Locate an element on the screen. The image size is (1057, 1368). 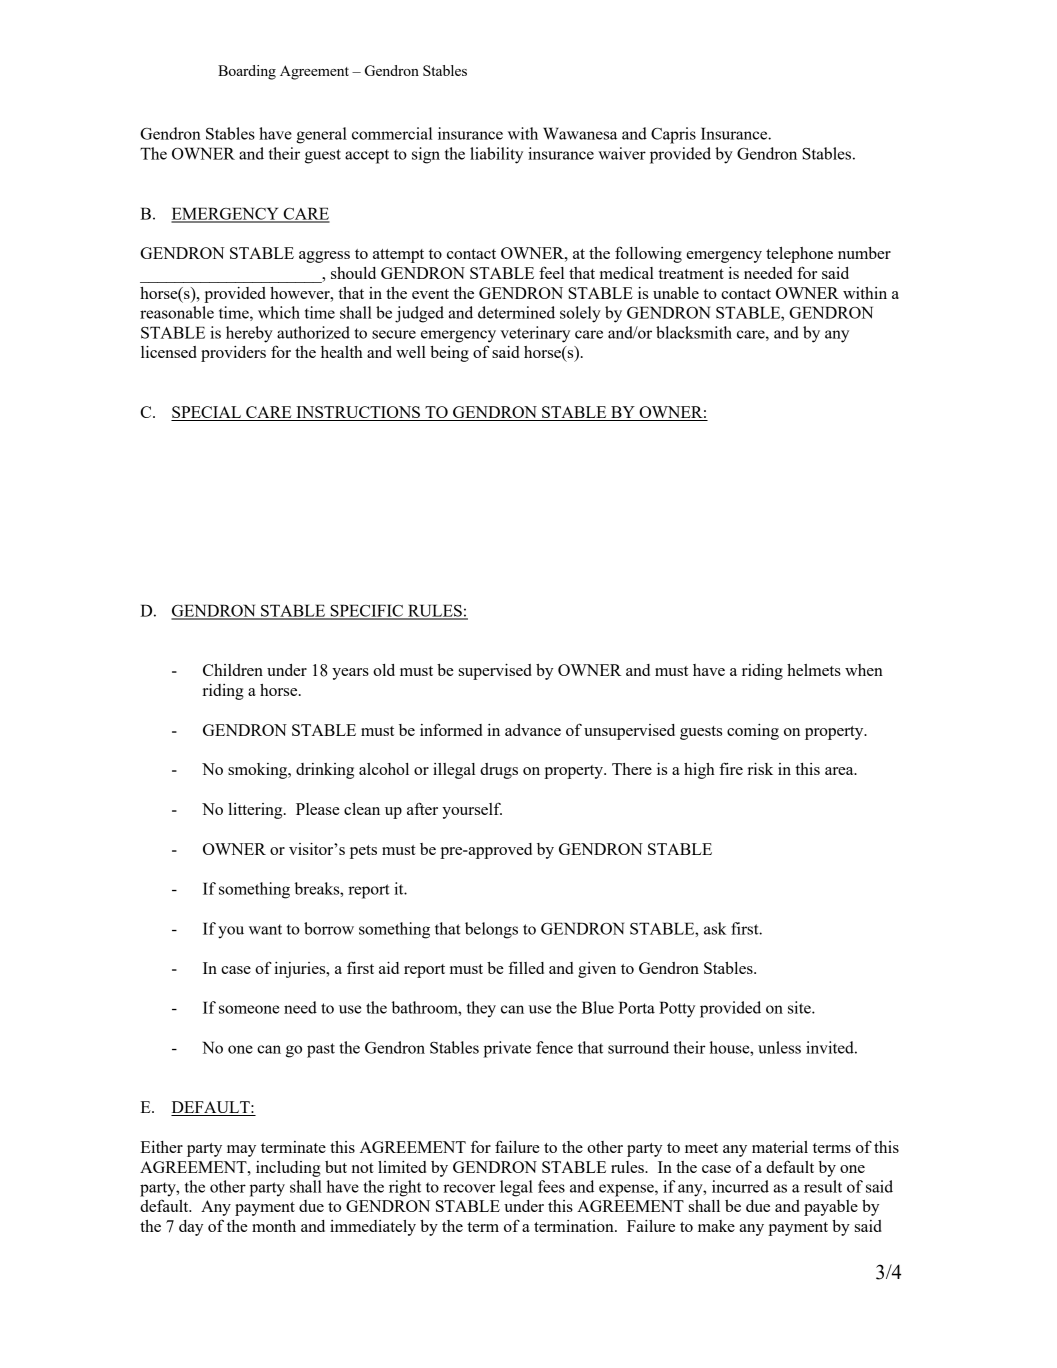
waiver is located at coordinates (622, 153).
